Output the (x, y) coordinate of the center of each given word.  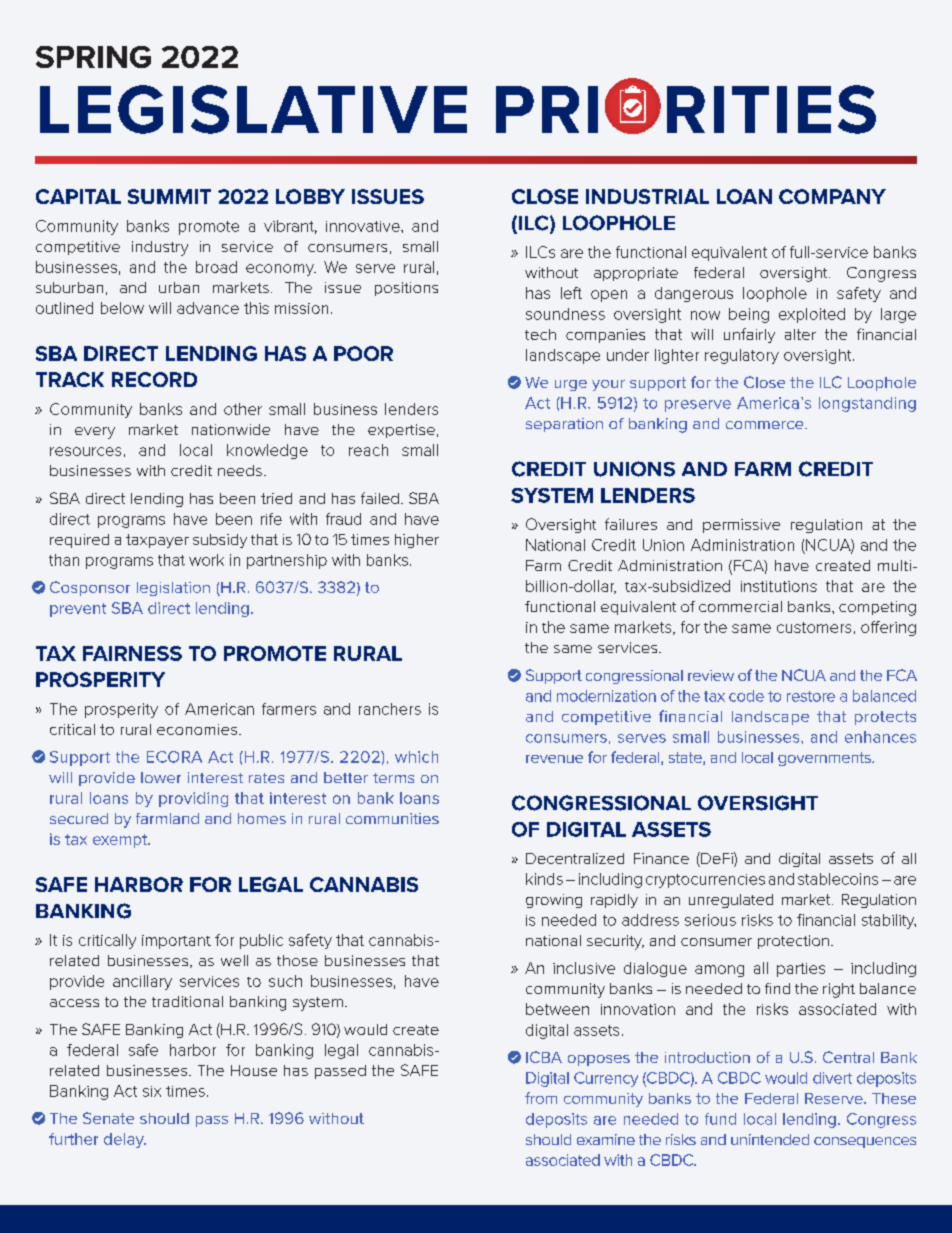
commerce (766, 425)
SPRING (93, 57)
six (152, 1091)
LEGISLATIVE (253, 109)
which (416, 757)
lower (161, 777)
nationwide (231, 429)
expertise (401, 431)
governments (825, 759)
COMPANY (832, 196)
